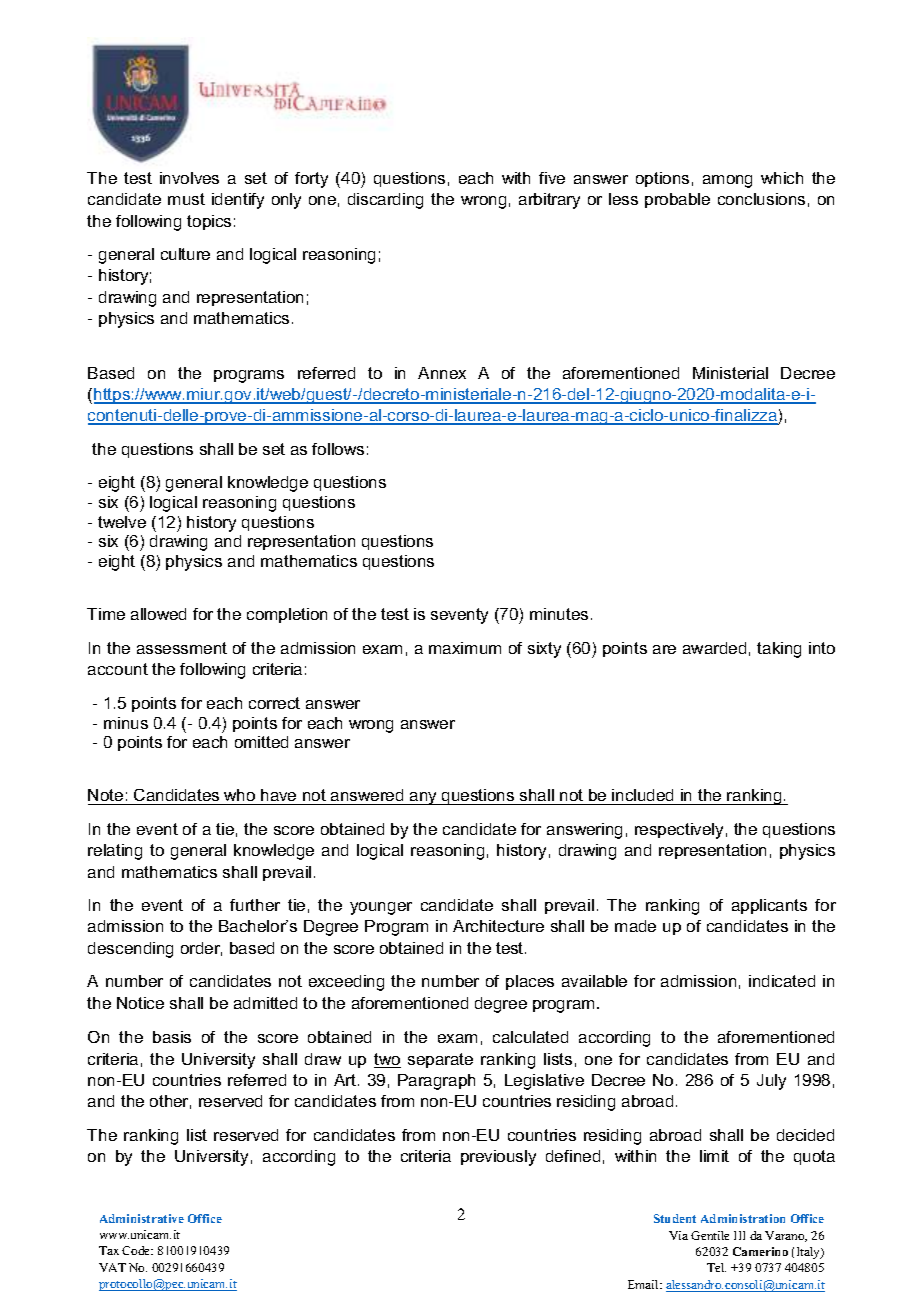 The height and width of the image is (1308, 924). What do you see at coordinates (498, 926) in the image?
I see `Architecture` at bounding box center [498, 926].
